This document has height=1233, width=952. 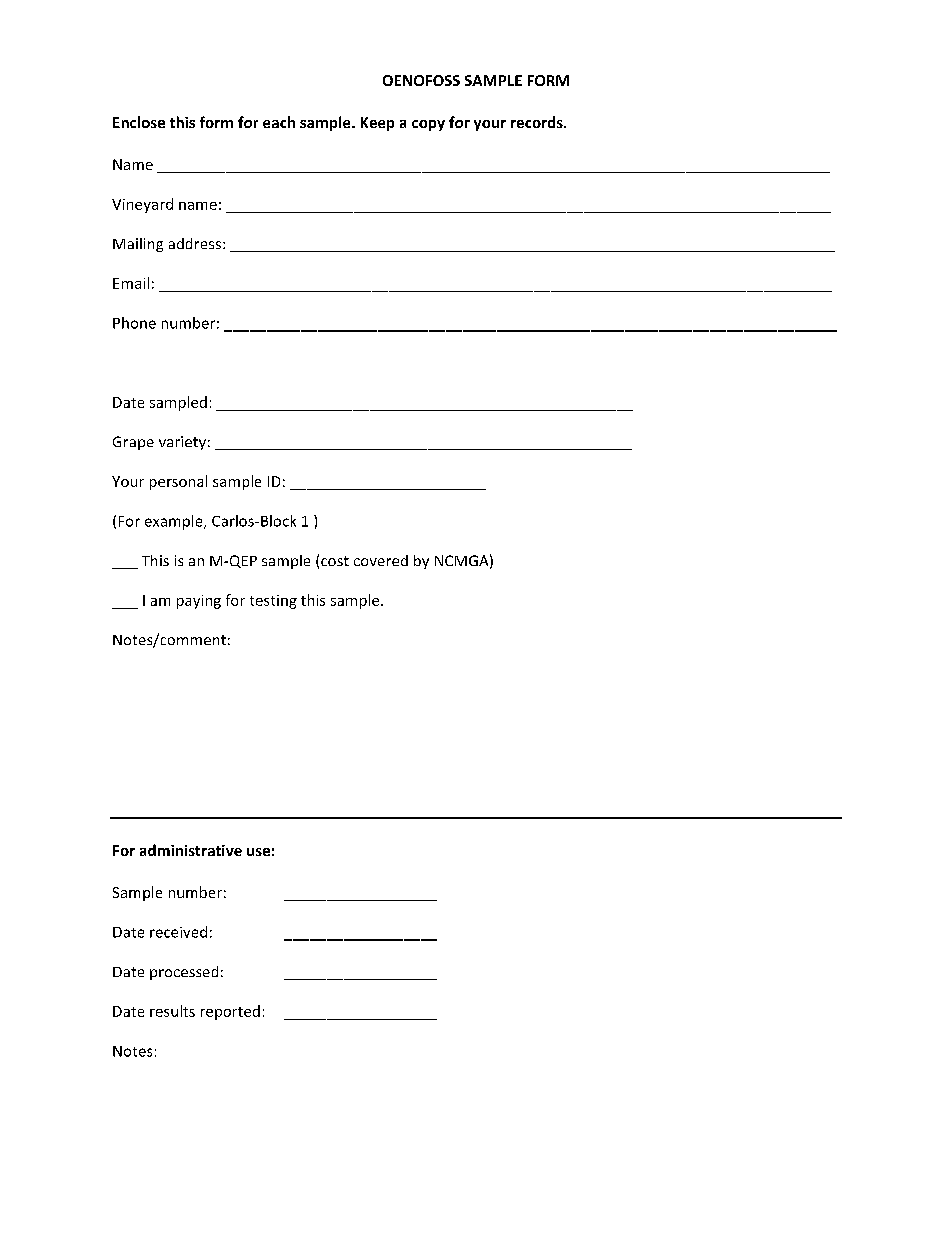 What do you see at coordinates (191, 850) in the document?
I see `administrative` at bounding box center [191, 850].
